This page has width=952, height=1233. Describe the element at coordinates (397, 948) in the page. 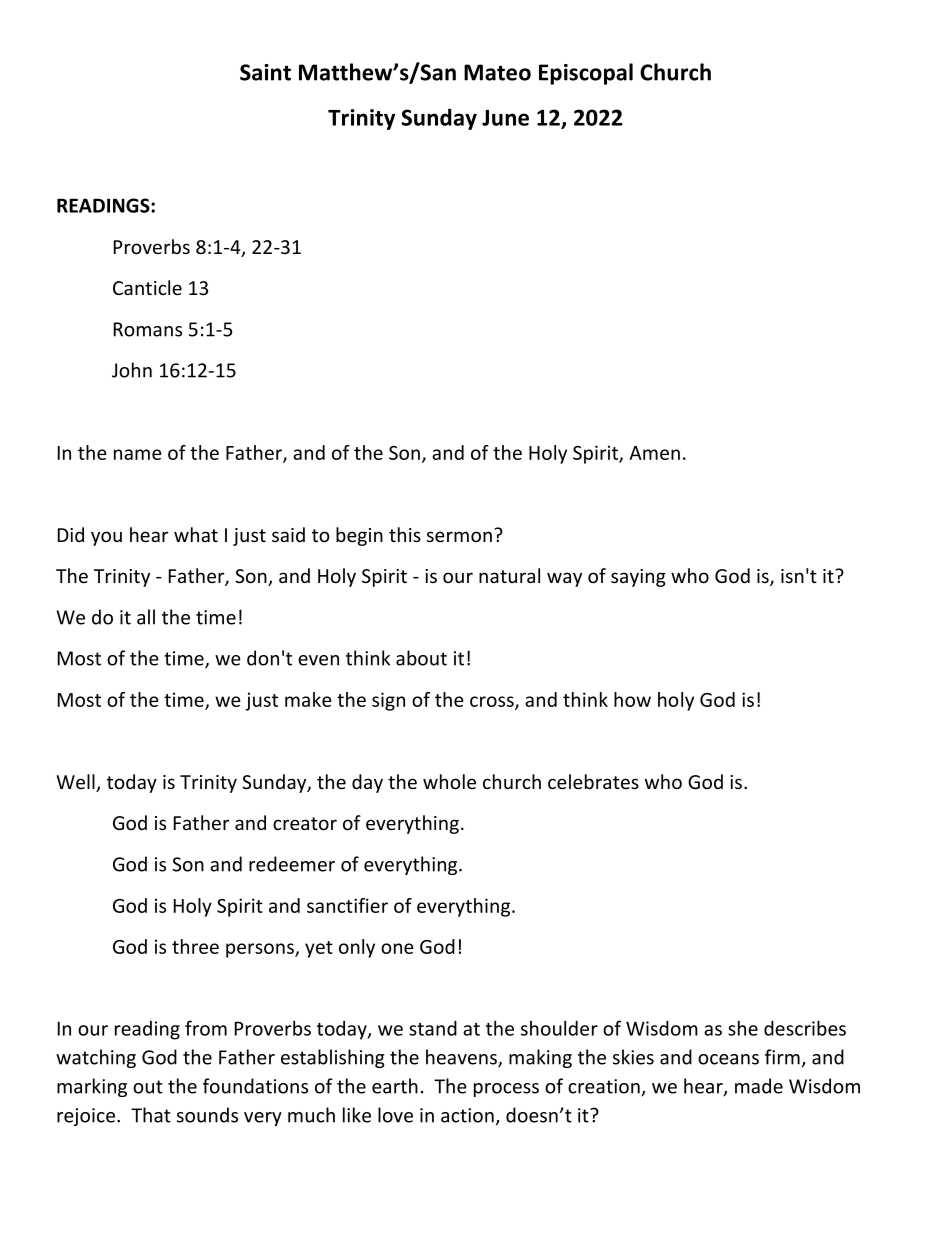

I see `one` at that location.
